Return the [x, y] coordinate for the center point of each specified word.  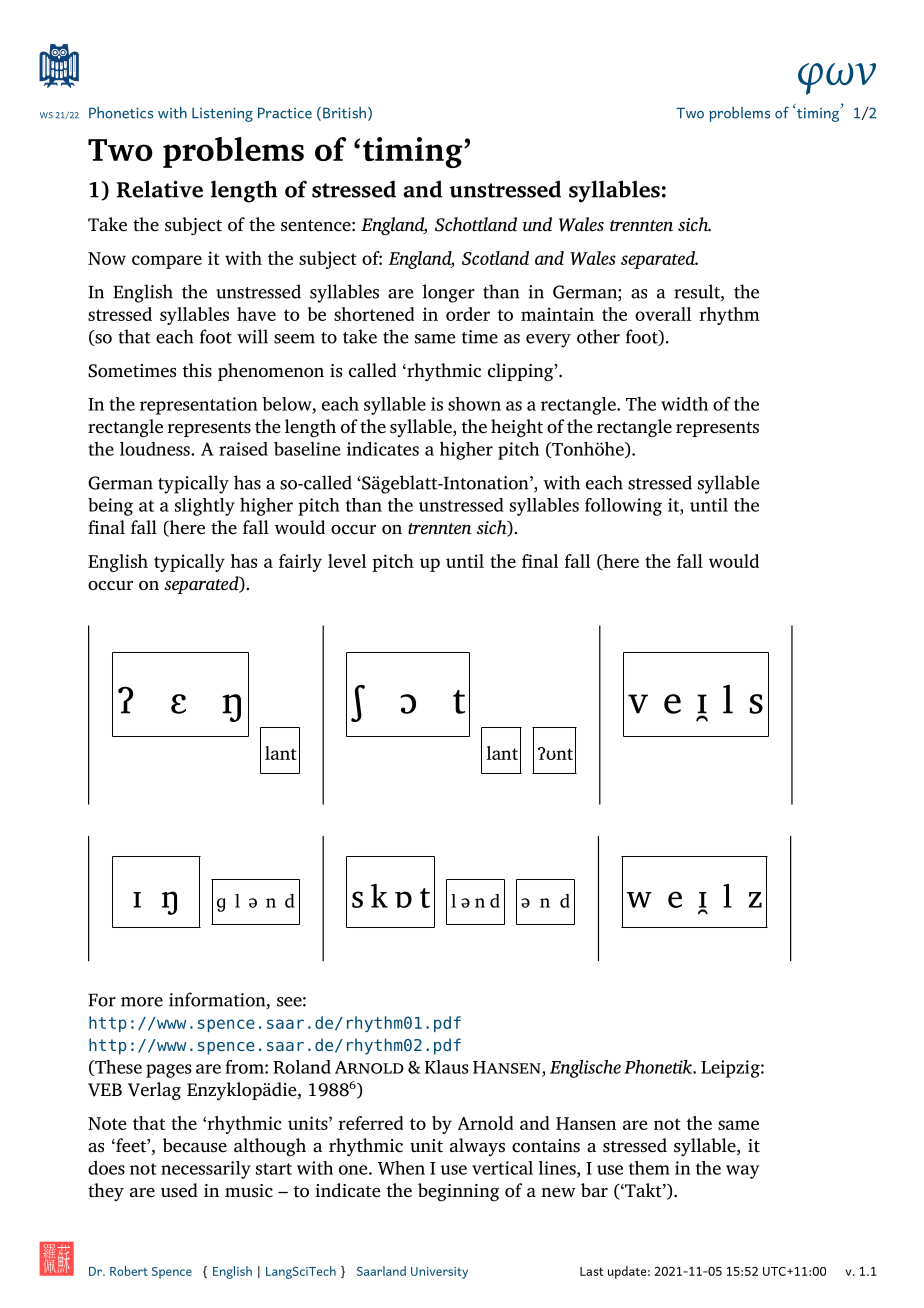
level [347, 561]
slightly [205, 507]
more [142, 1002]
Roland [302, 1067]
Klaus [446, 1067]
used [179, 1190]
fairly [300, 563]
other [598, 336]
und [537, 224]
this [197, 370]
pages [168, 1071]
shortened [374, 314]
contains [546, 1146]
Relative [160, 189]
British [344, 113]
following [623, 507]
